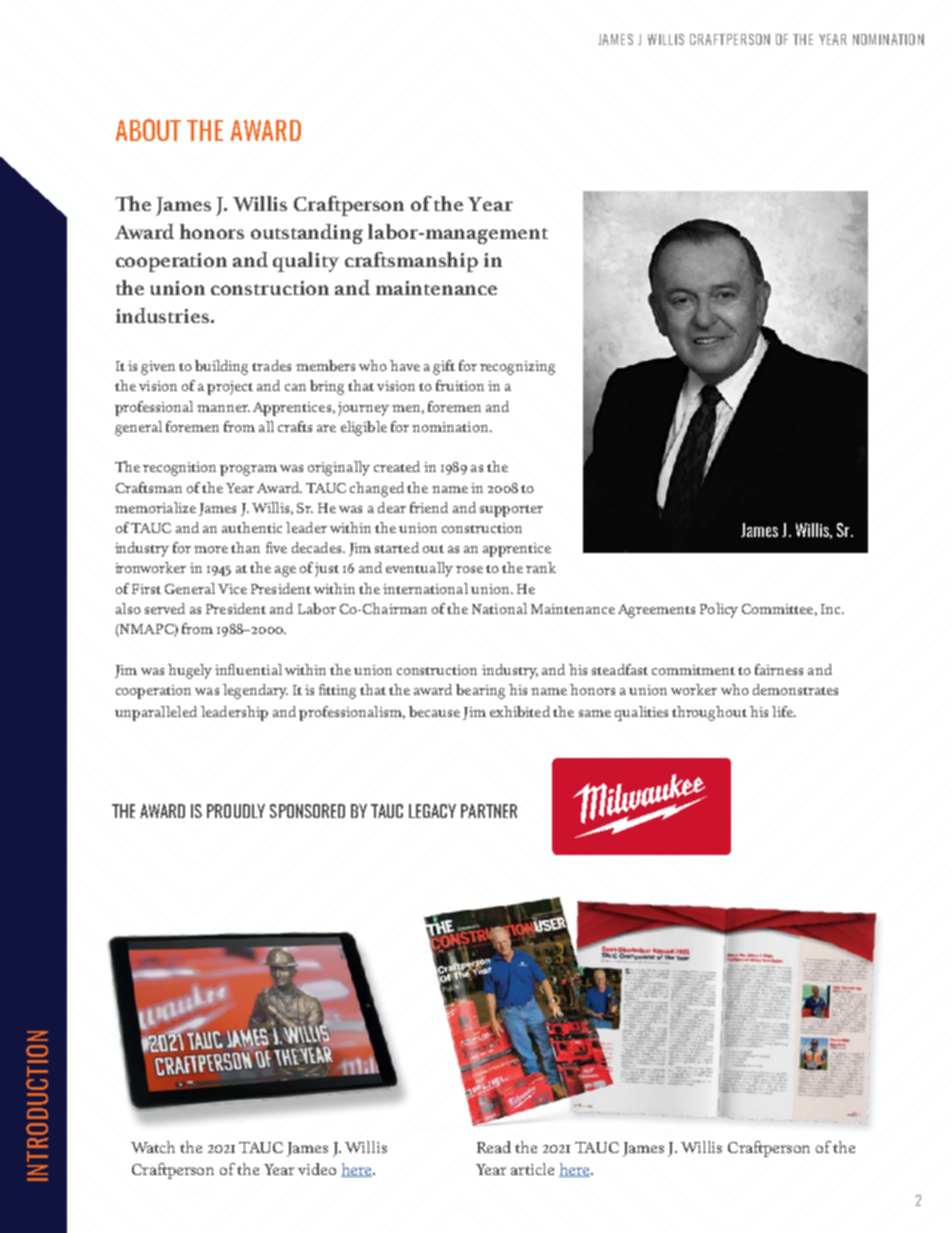 Image resolution: width=952 pixels, height=1233 pixels. I want to click on fairness, so click(779, 669).
